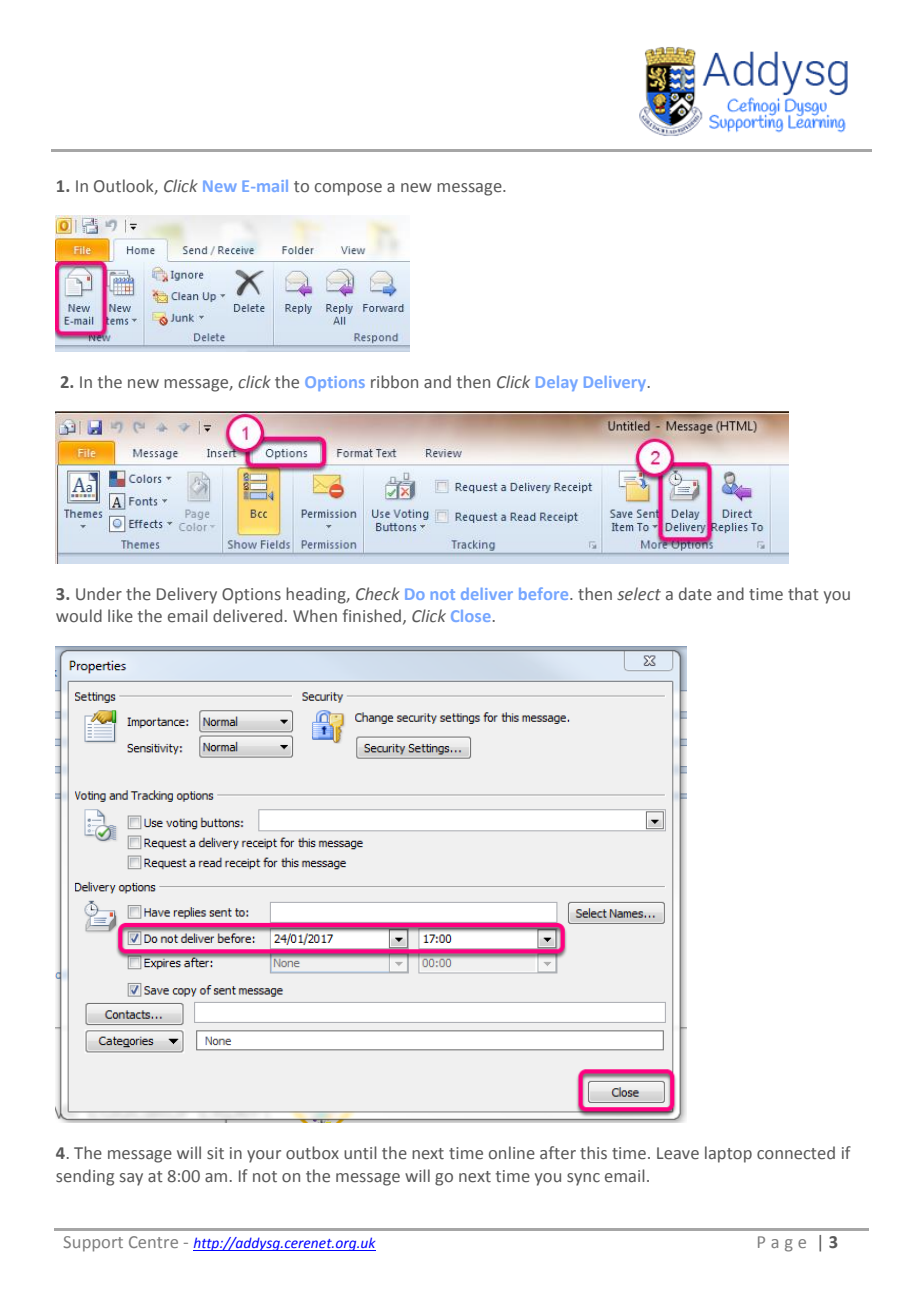 The height and width of the screenshot is (1308, 924). What do you see at coordinates (120, 615) in the screenshot?
I see `like` at bounding box center [120, 615].
